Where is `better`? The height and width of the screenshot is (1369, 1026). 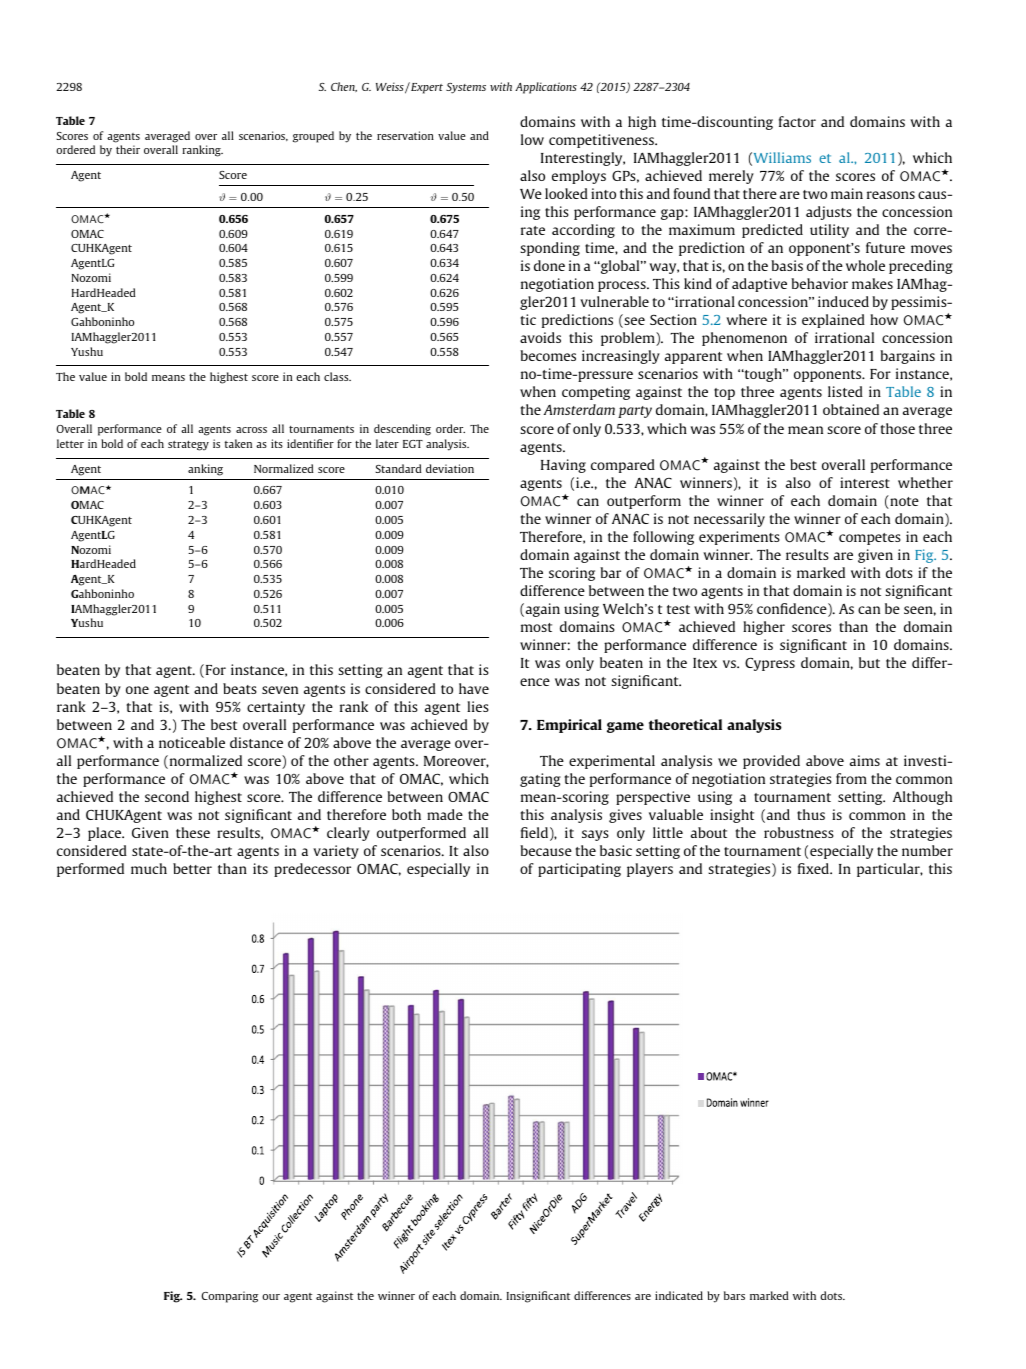 better is located at coordinates (192, 868).
